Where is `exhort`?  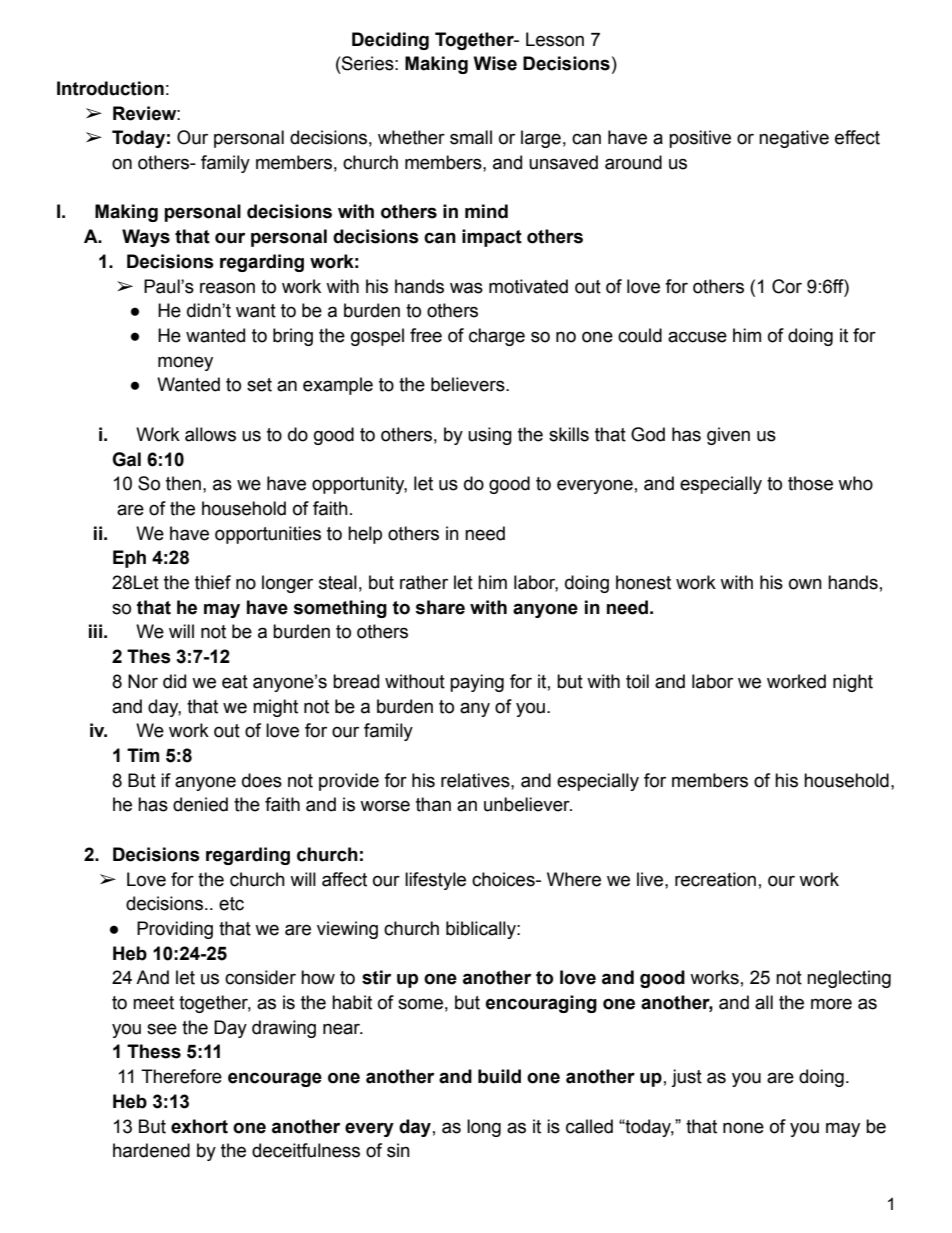 exhort is located at coordinates (199, 1126).
